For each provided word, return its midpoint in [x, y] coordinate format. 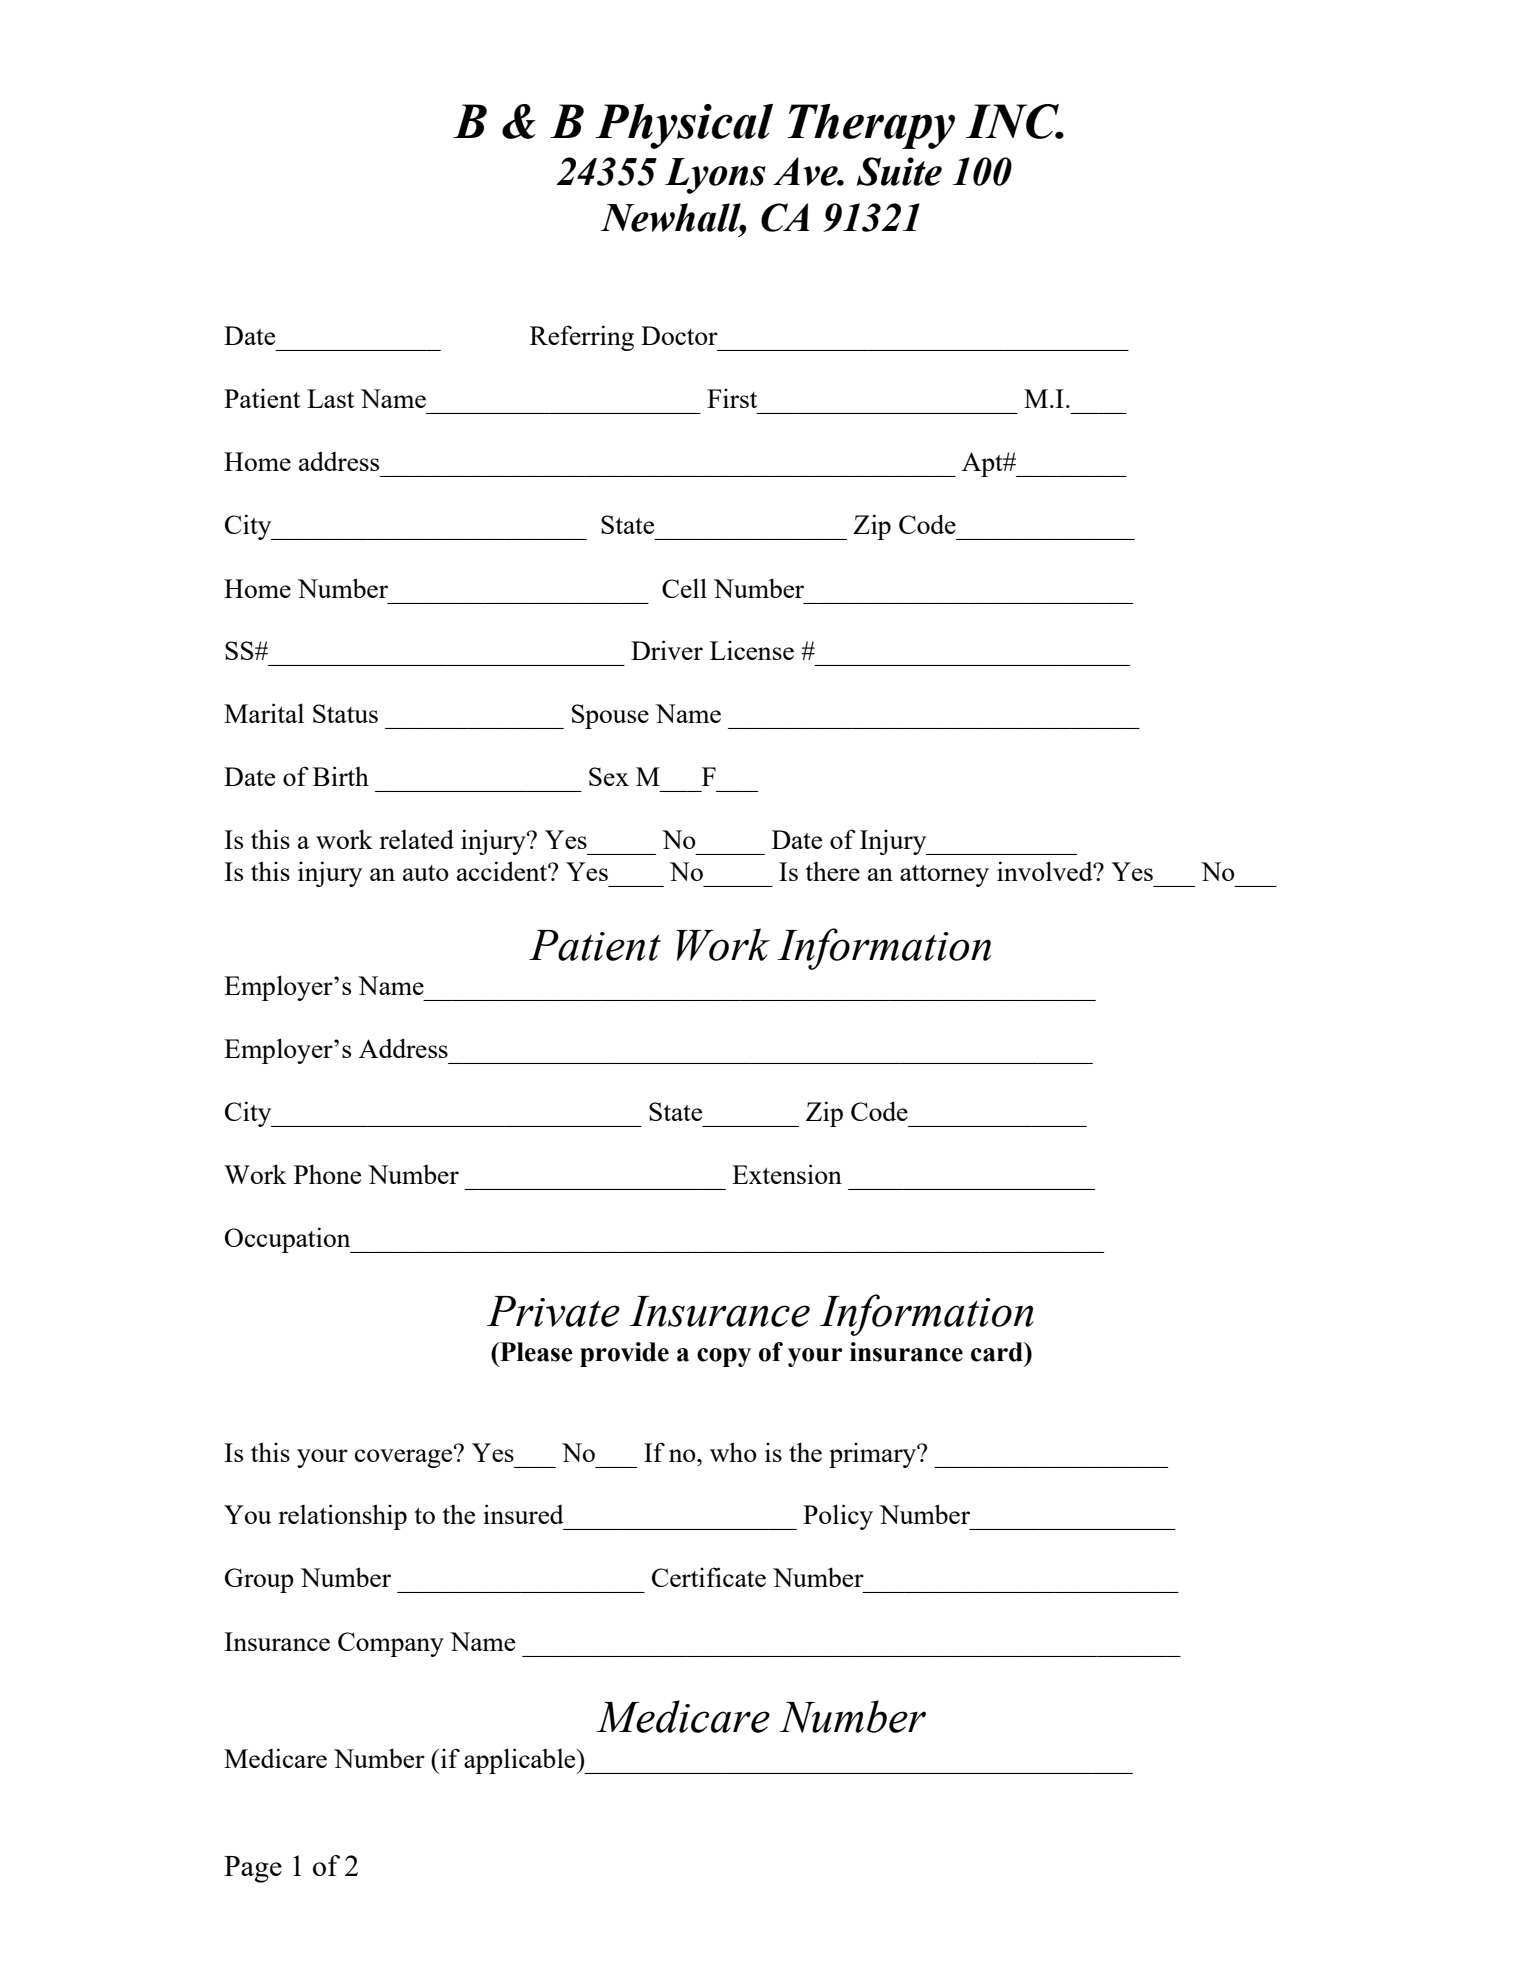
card [998, 1352]
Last [330, 398]
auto [426, 873]
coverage [405, 1457]
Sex [609, 776]
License [752, 650]
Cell [684, 588]
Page [253, 1869]
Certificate [709, 1577]
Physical [684, 126]
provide [624, 1354]
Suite [899, 171]
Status [345, 713]
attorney [944, 876]
